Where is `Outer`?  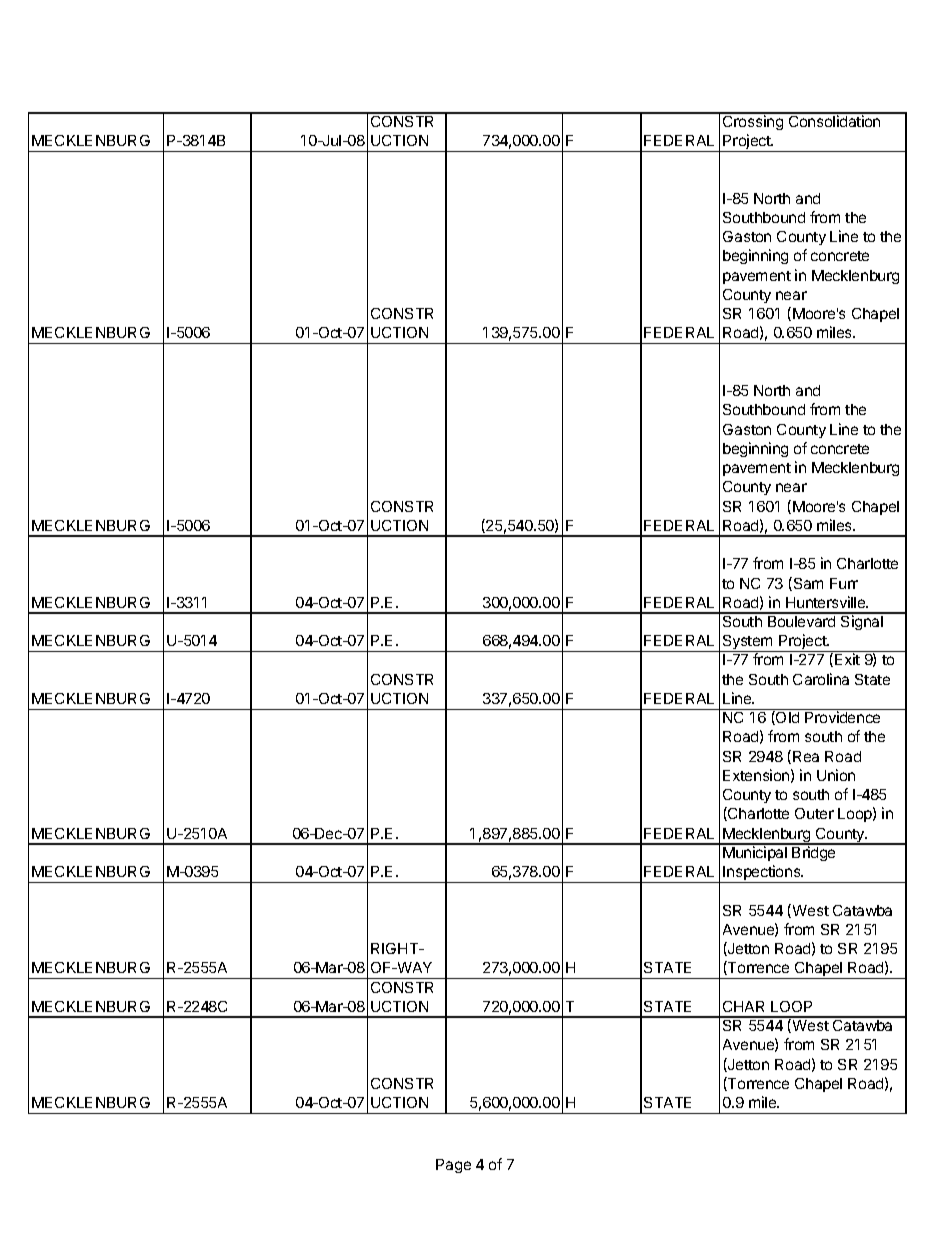 Outer is located at coordinates (814, 813).
